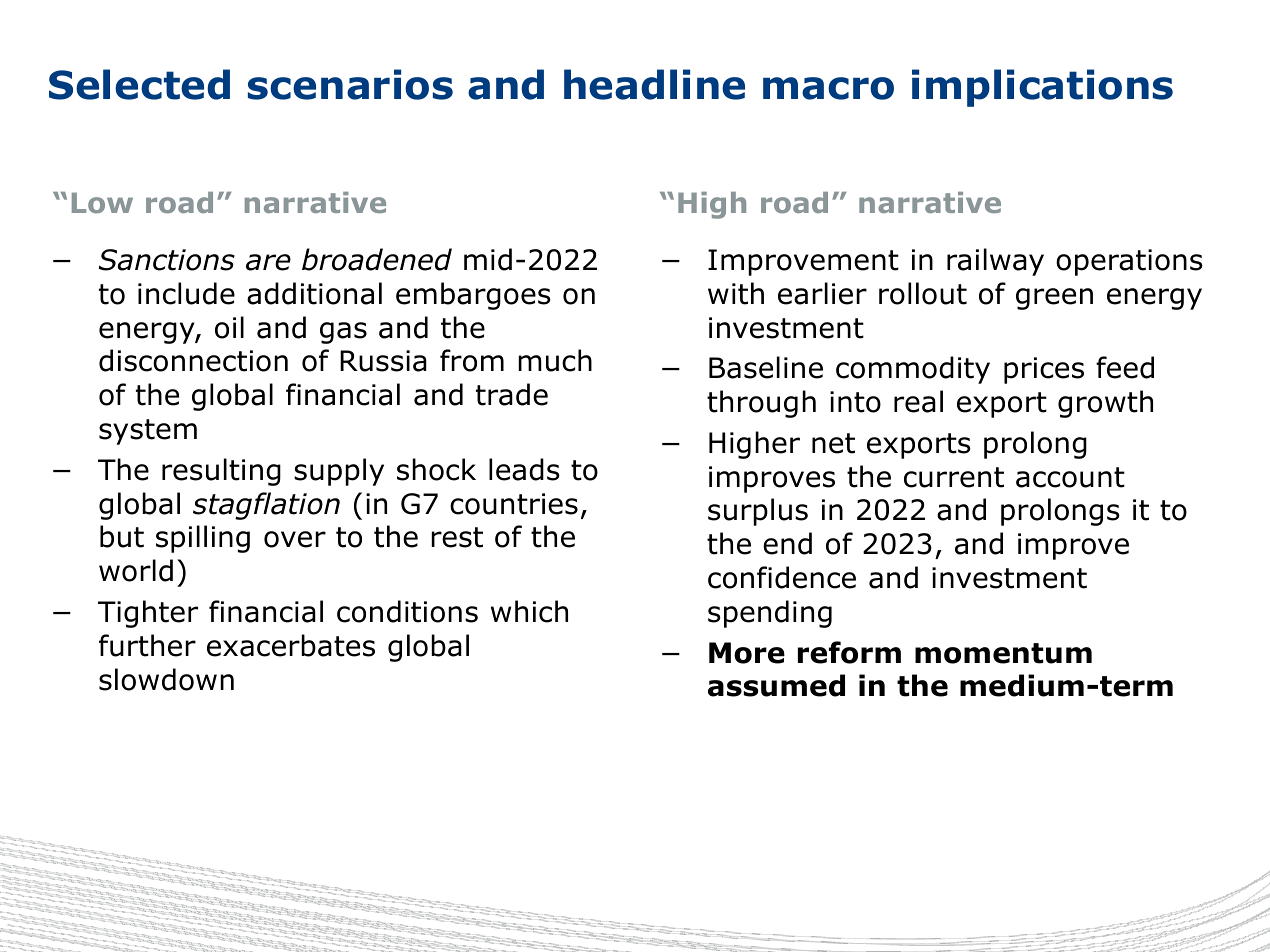  What do you see at coordinates (166, 679) in the screenshot?
I see `slowdown` at bounding box center [166, 679].
